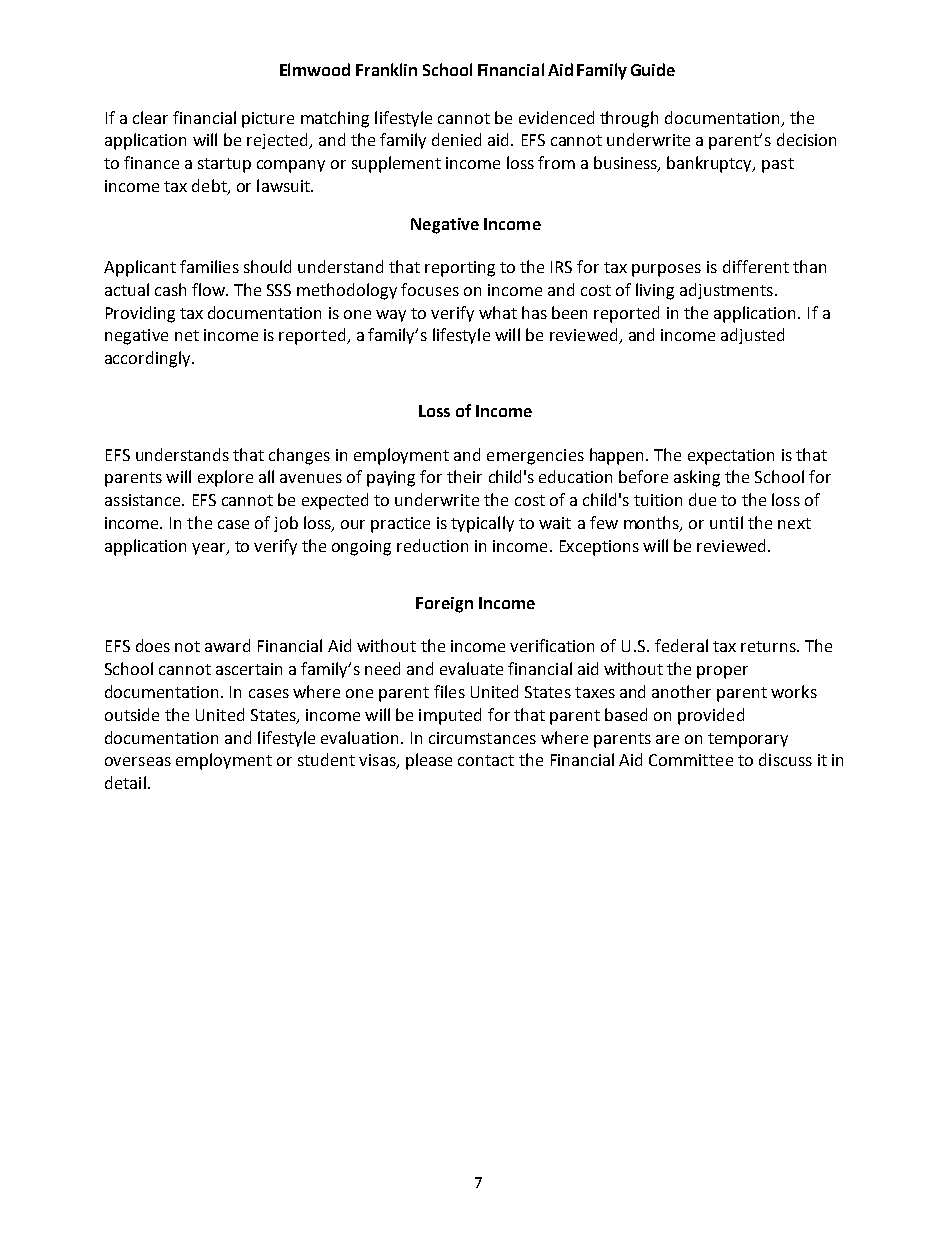 This page has width=952, height=1233. What do you see at coordinates (629, 119) in the page?
I see `through` at bounding box center [629, 119].
